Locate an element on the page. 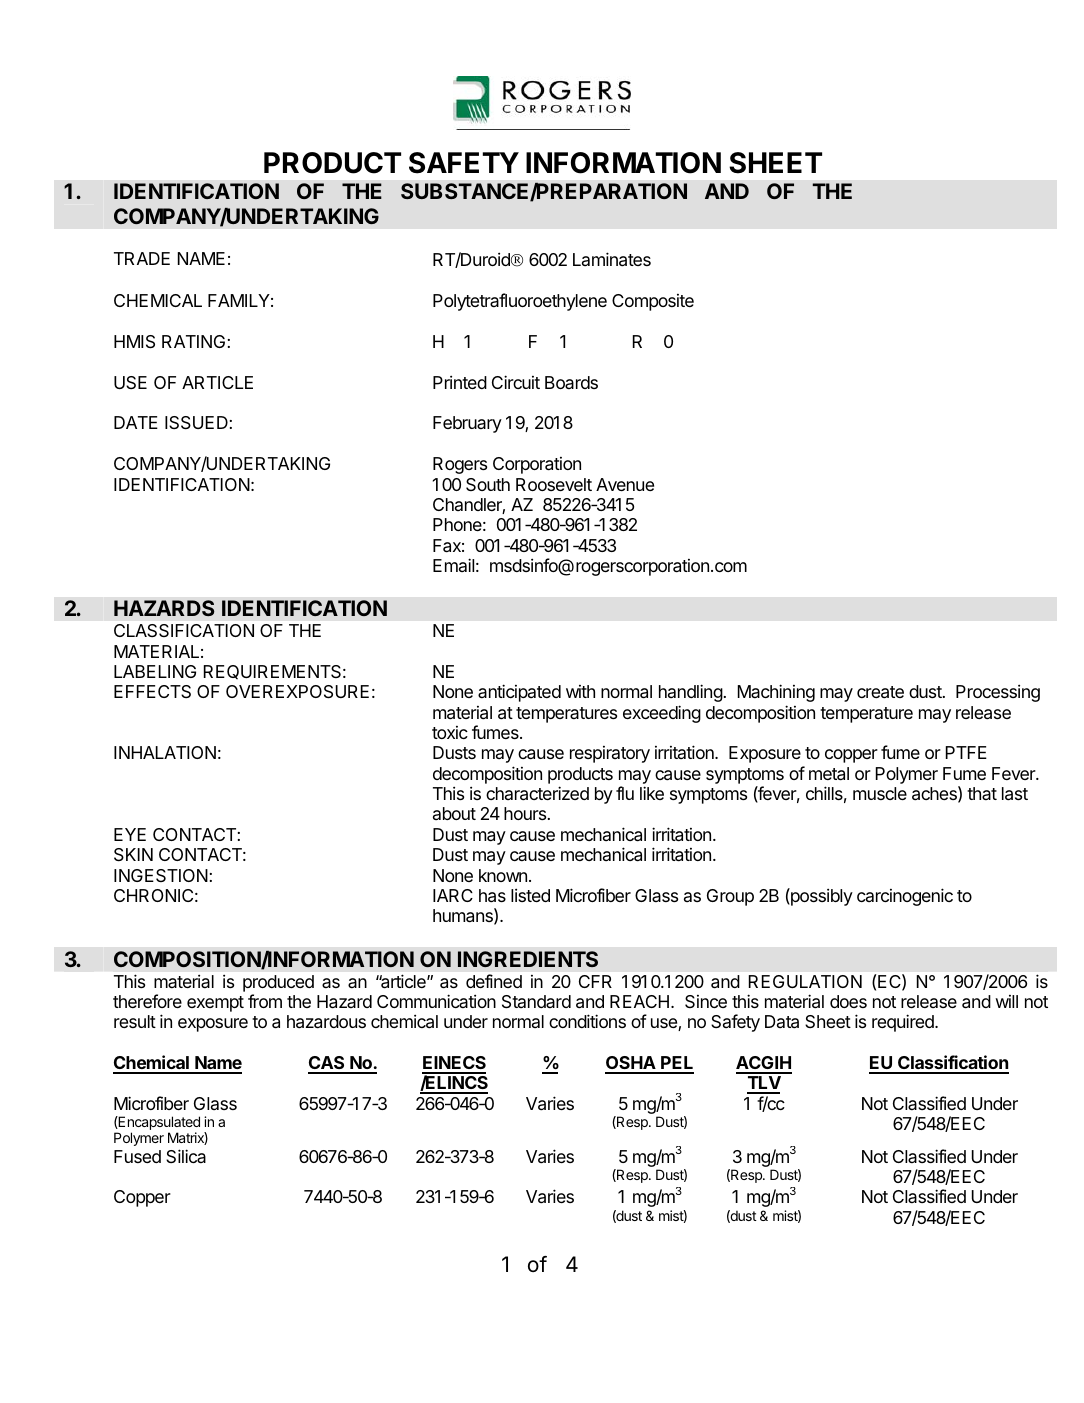 The width and height of the document is (1084, 1403). with is located at coordinates (580, 691).
